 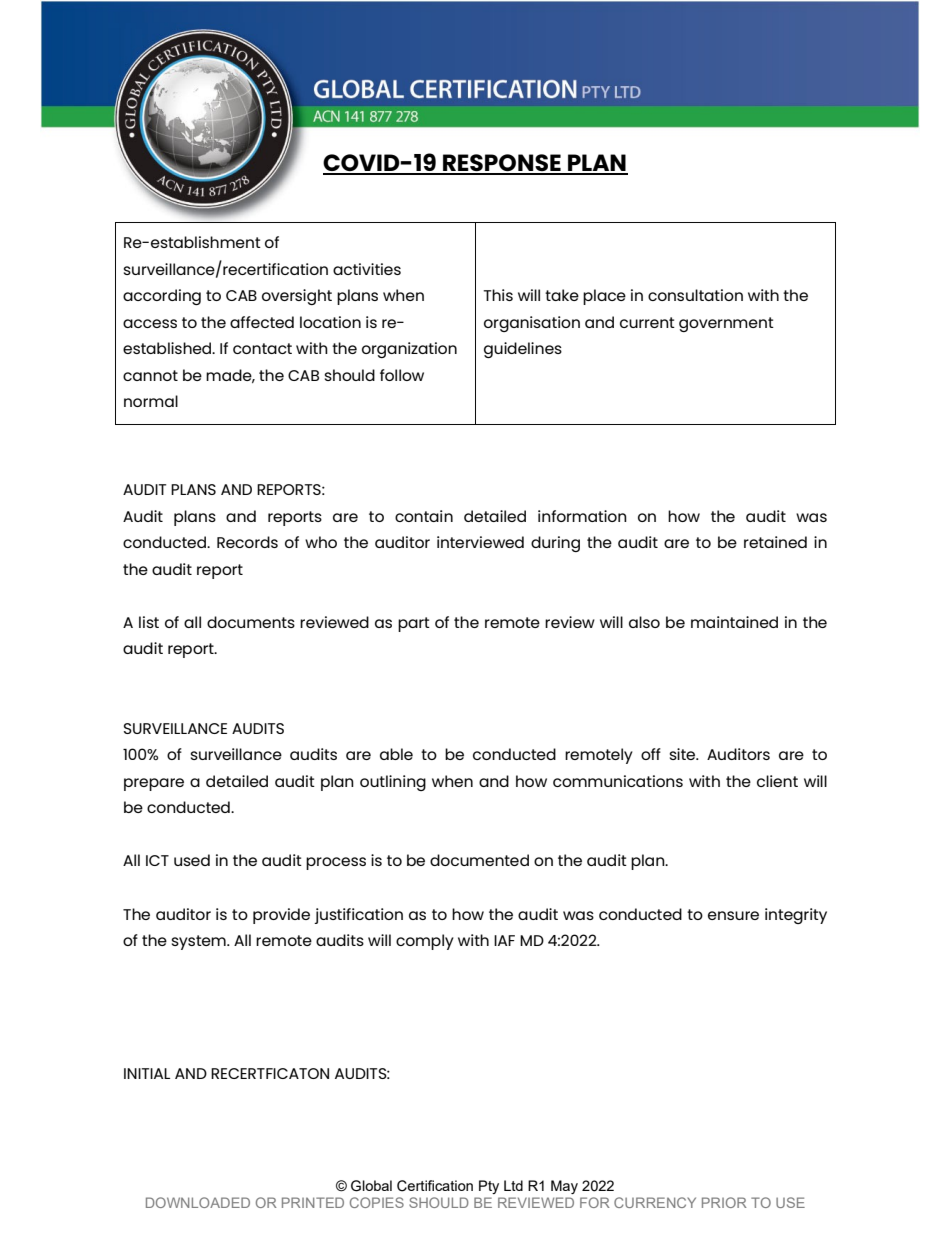 What do you see at coordinates (162, 297) in the screenshot?
I see `according` at bounding box center [162, 297].
